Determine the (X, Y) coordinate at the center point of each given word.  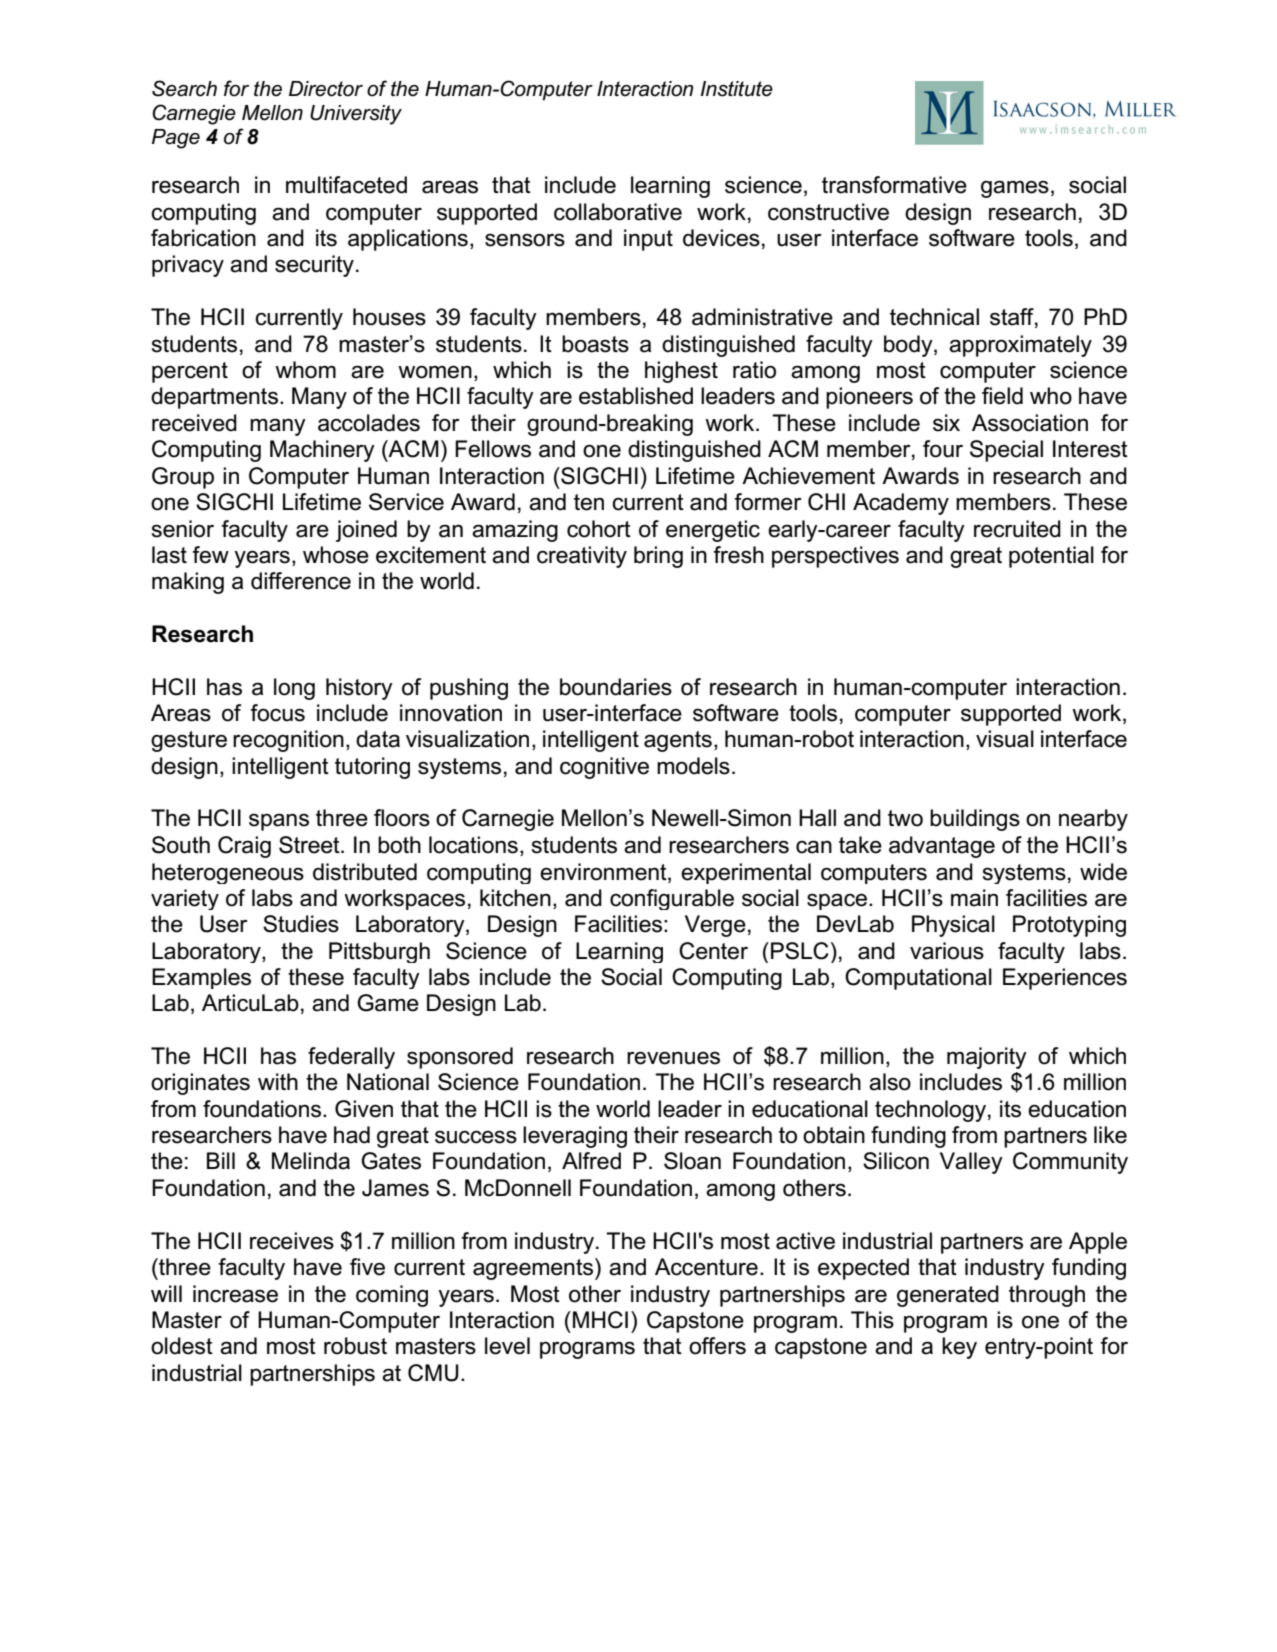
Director (326, 89)
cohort (599, 529)
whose (336, 555)
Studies (301, 924)
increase (235, 1294)
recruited (1017, 529)
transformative (894, 185)
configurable (672, 899)
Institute (737, 89)
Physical (953, 926)
